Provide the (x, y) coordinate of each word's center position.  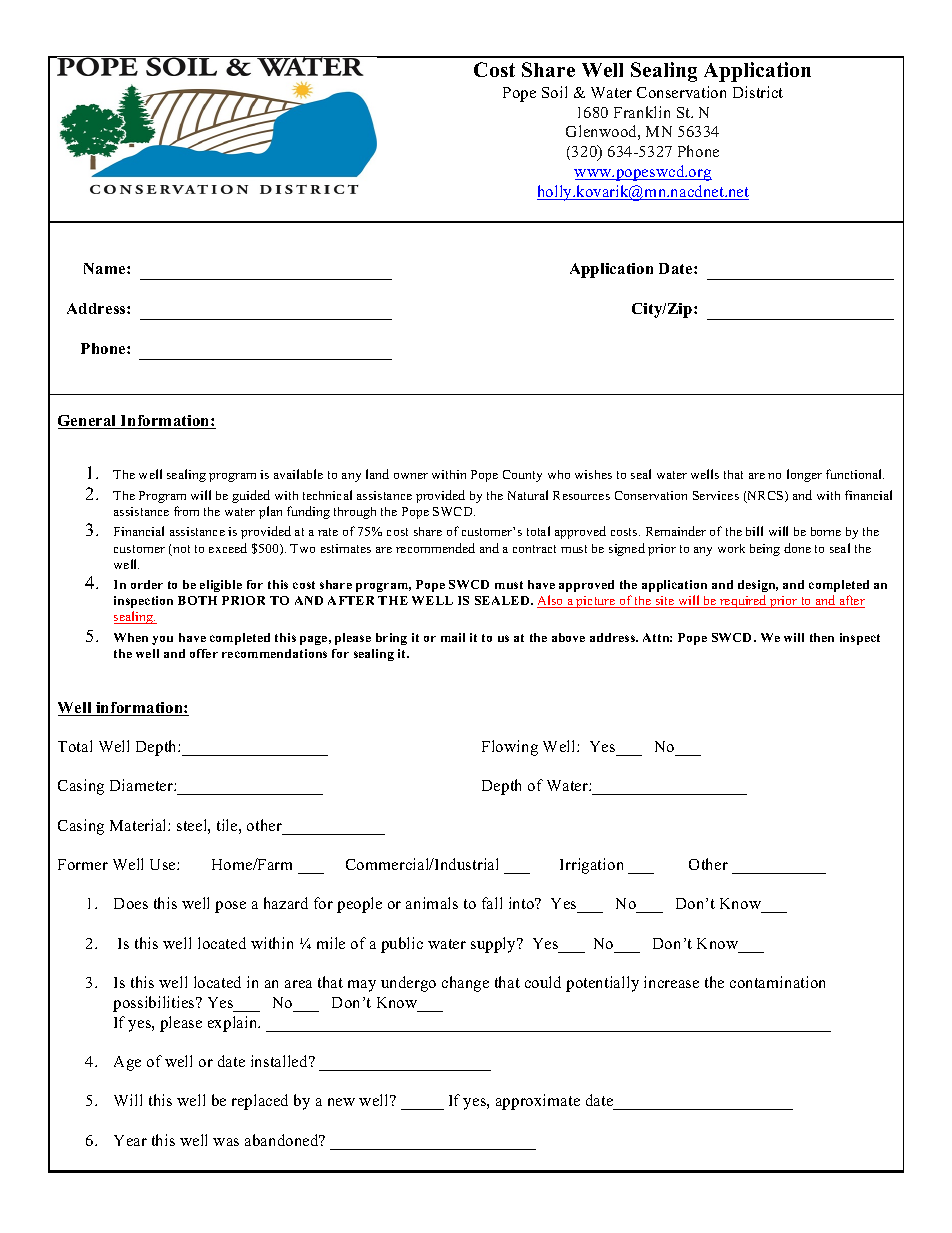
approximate (538, 1102)
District (758, 92)
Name (106, 268)
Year (130, 1140)
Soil (554, 92)
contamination (777, 982)
